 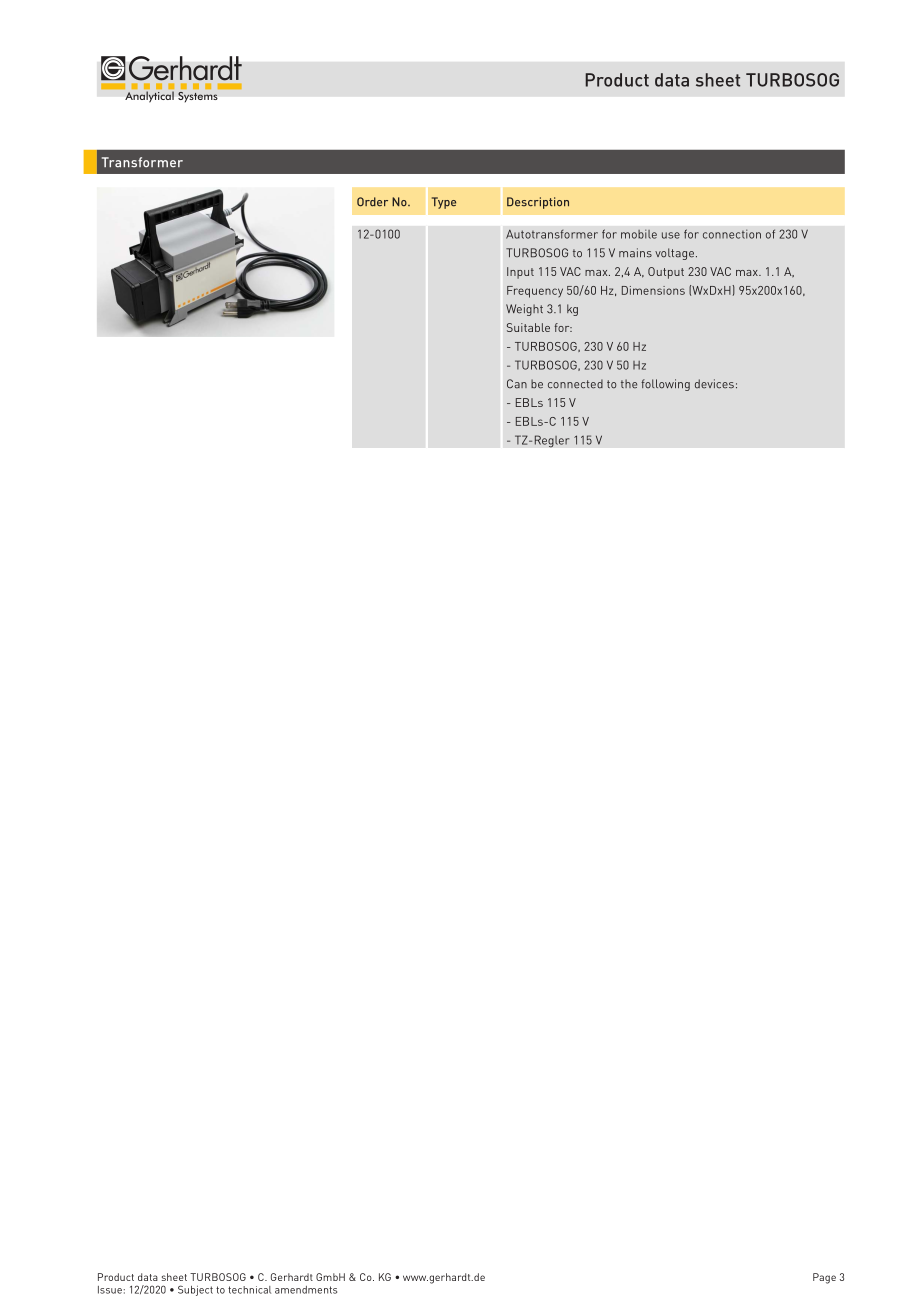 What do you see at coordinates (732, 234) in the document?
I see `connection` at bounding box center [732, 234].
